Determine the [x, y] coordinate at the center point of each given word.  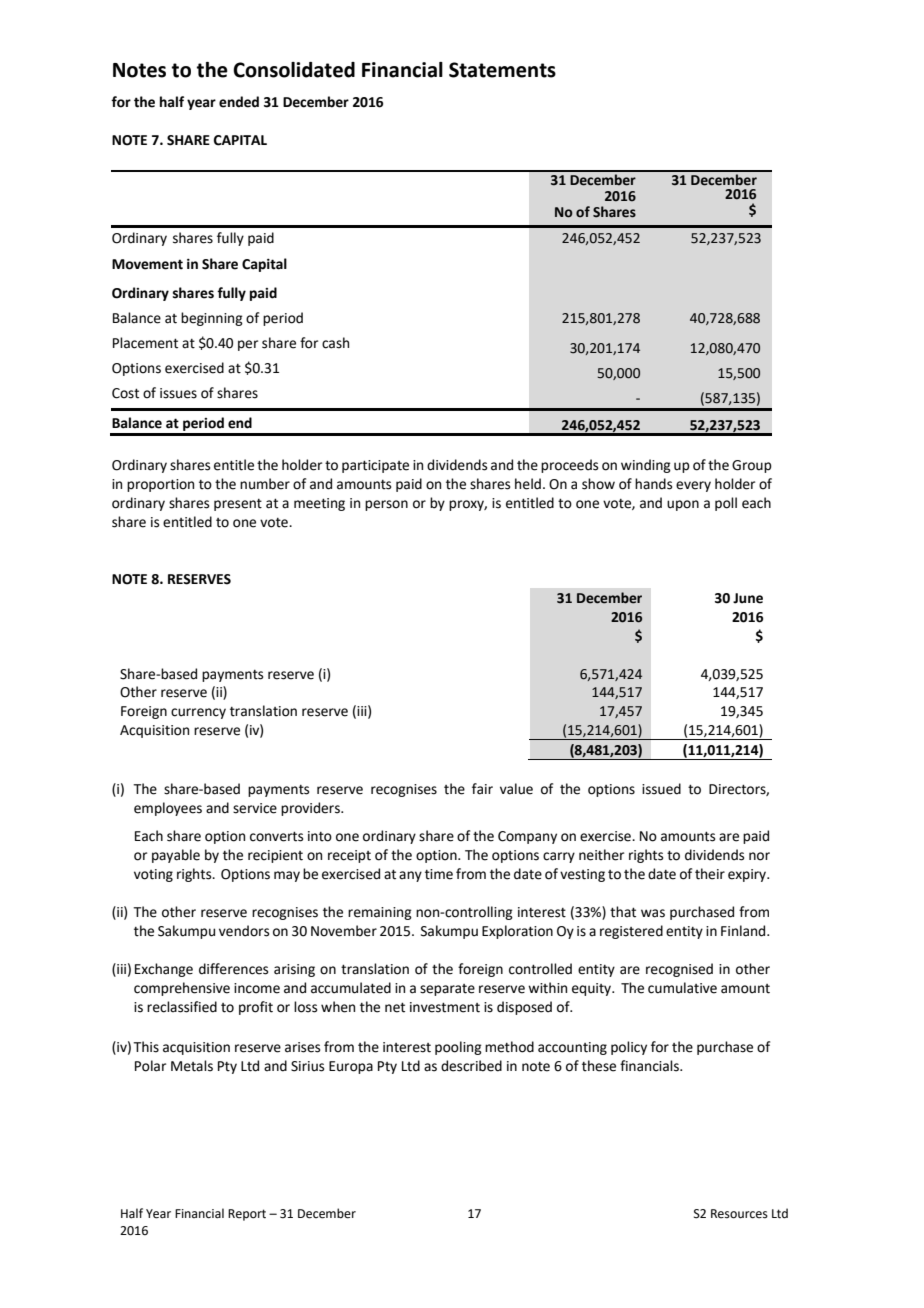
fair [482, 789]
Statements [502, 70]
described [471, 1066]
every [693, 486]
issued [661, 789]
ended [239, 102]
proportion [160, 485]
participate [375, 466]
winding [646, 466]
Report [247, 1215]
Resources [739, 1214]
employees [168, 809]
